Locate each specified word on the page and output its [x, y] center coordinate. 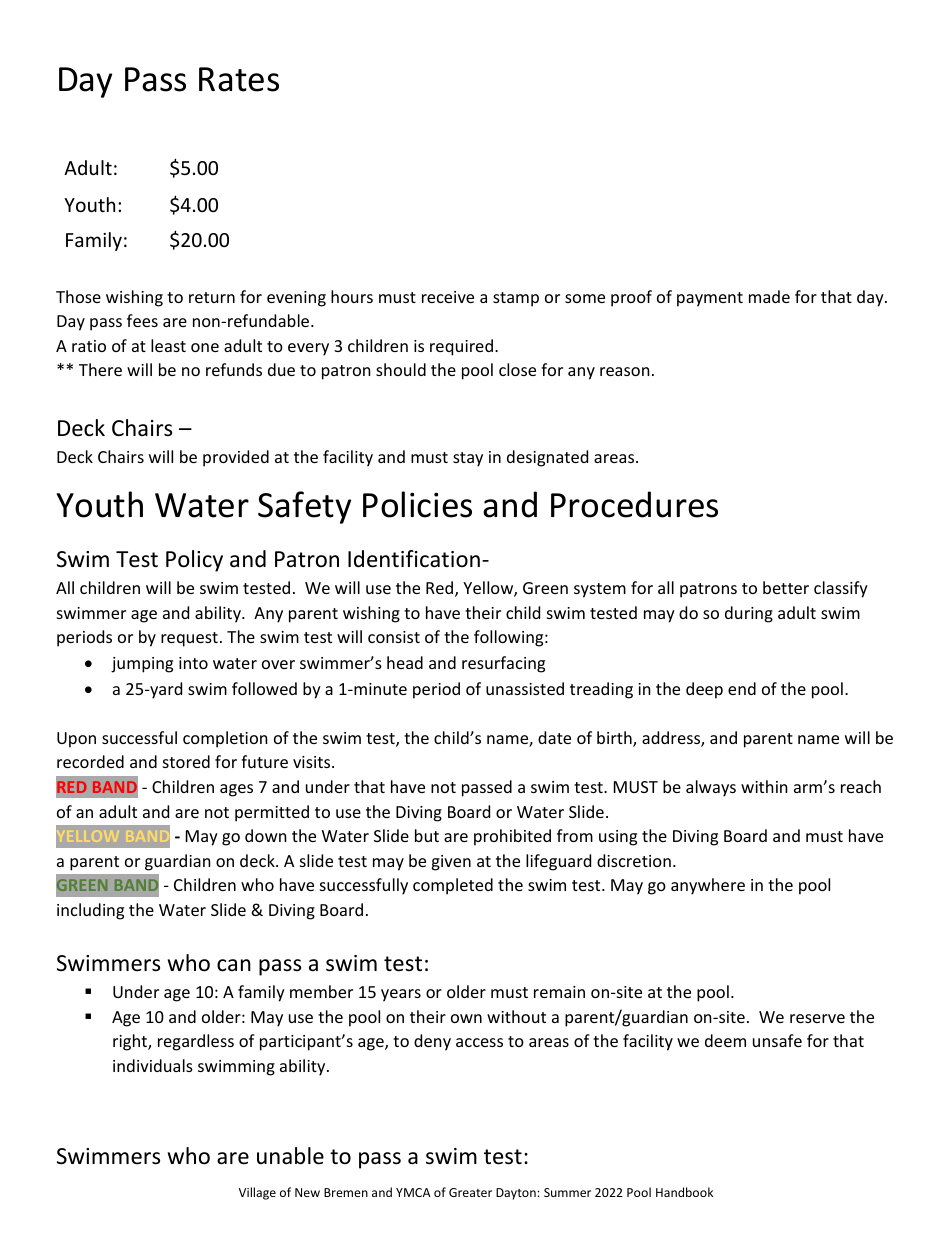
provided [236, 458]
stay [468, 459]
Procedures [634, 504]
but [427, 835]
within [764, 786]
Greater [470, 1192]
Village [257, 1193]
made [769, 296]
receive [448, 297]
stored [186, 761]
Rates [239, 79]
